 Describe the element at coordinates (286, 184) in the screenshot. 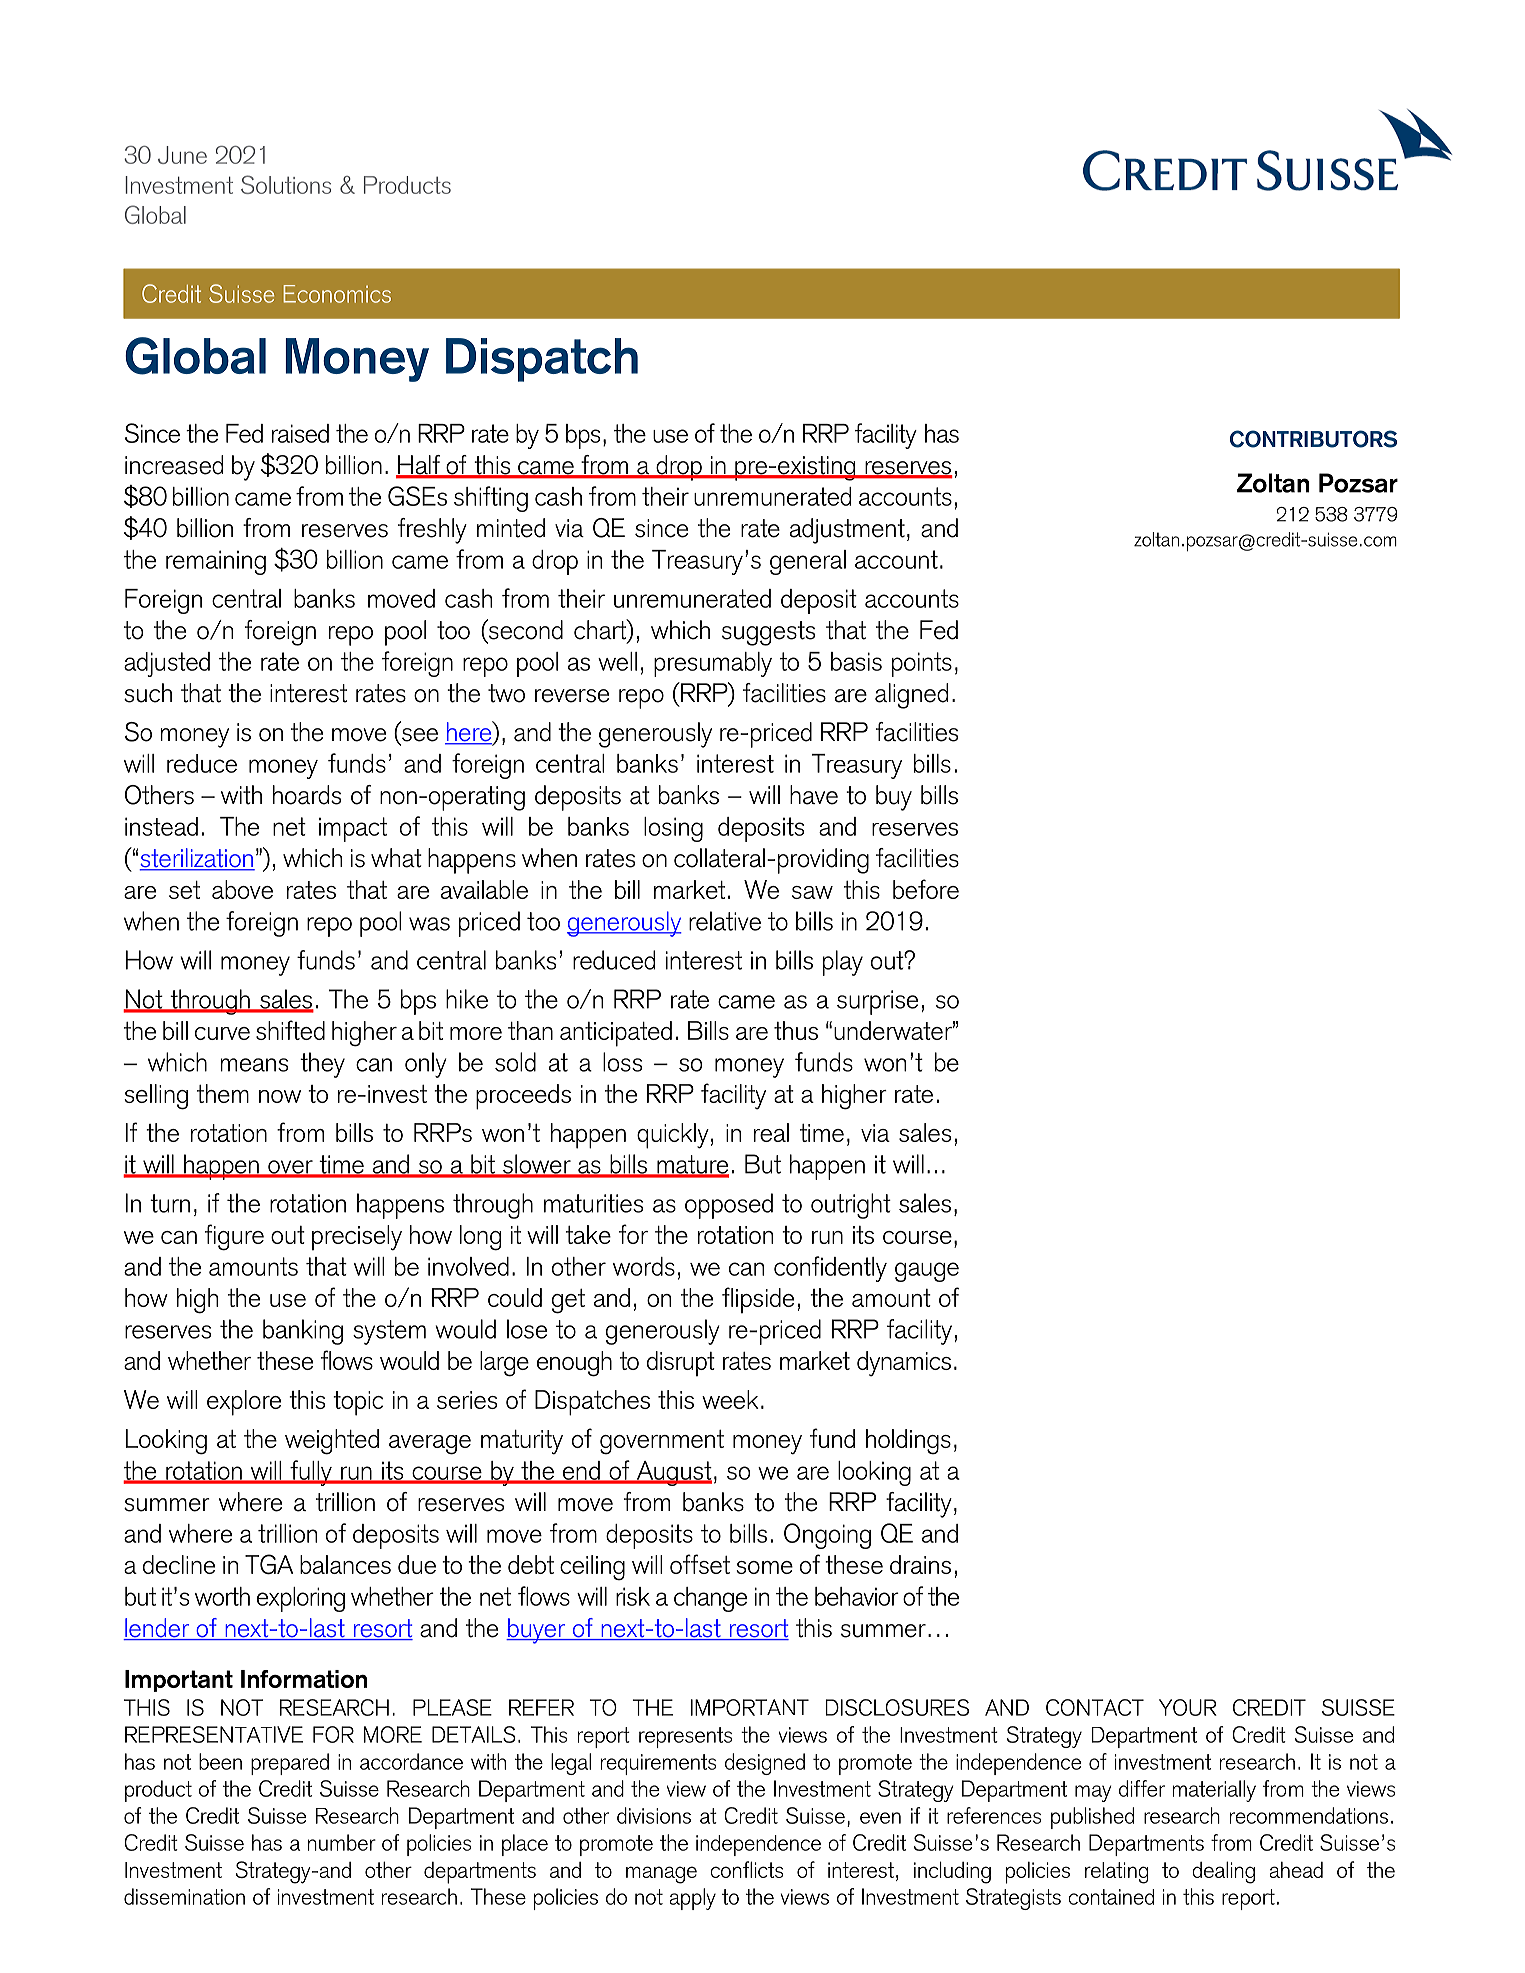

I see `Solutions` at that location.
